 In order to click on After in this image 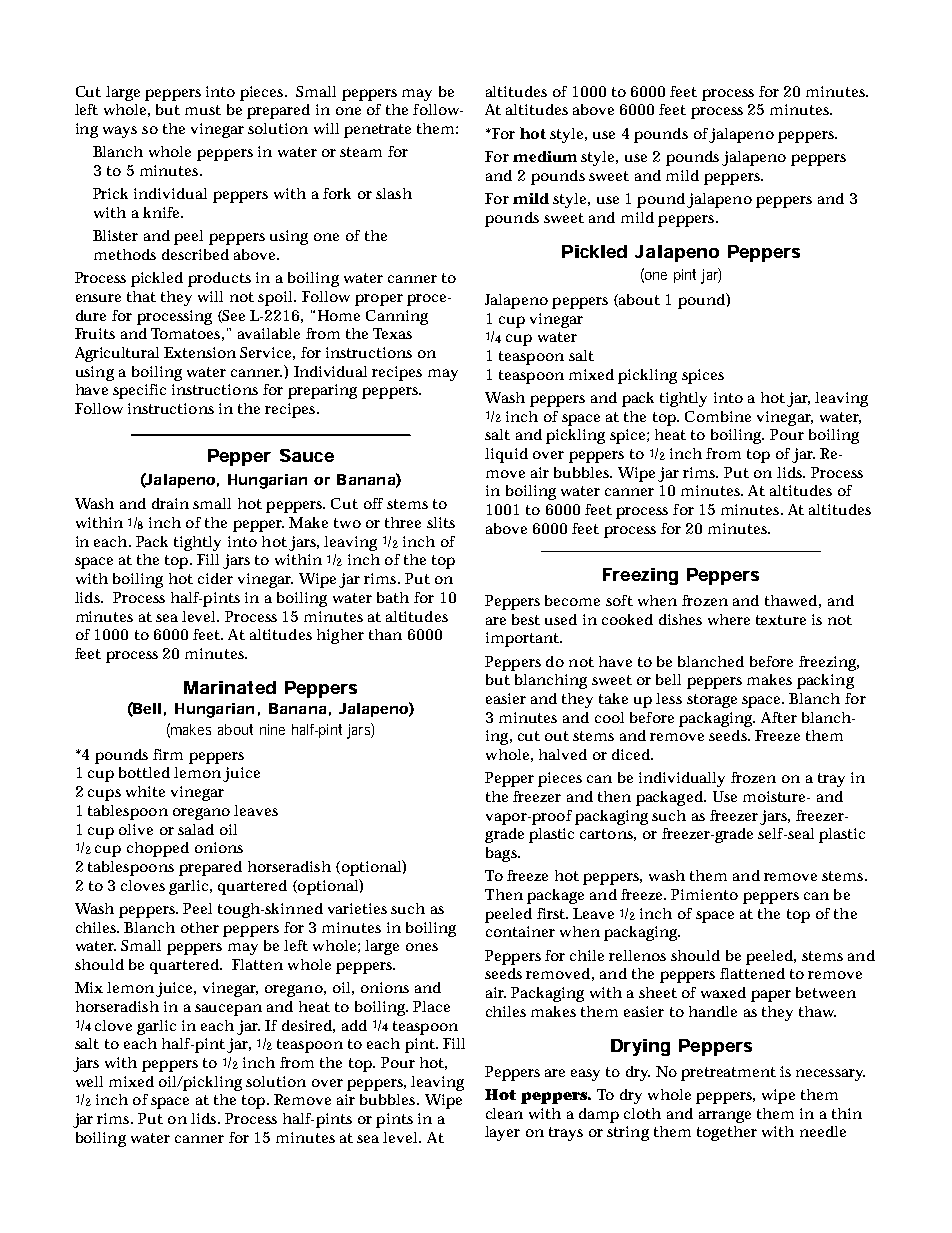, I will do `click(779, 717)`.
